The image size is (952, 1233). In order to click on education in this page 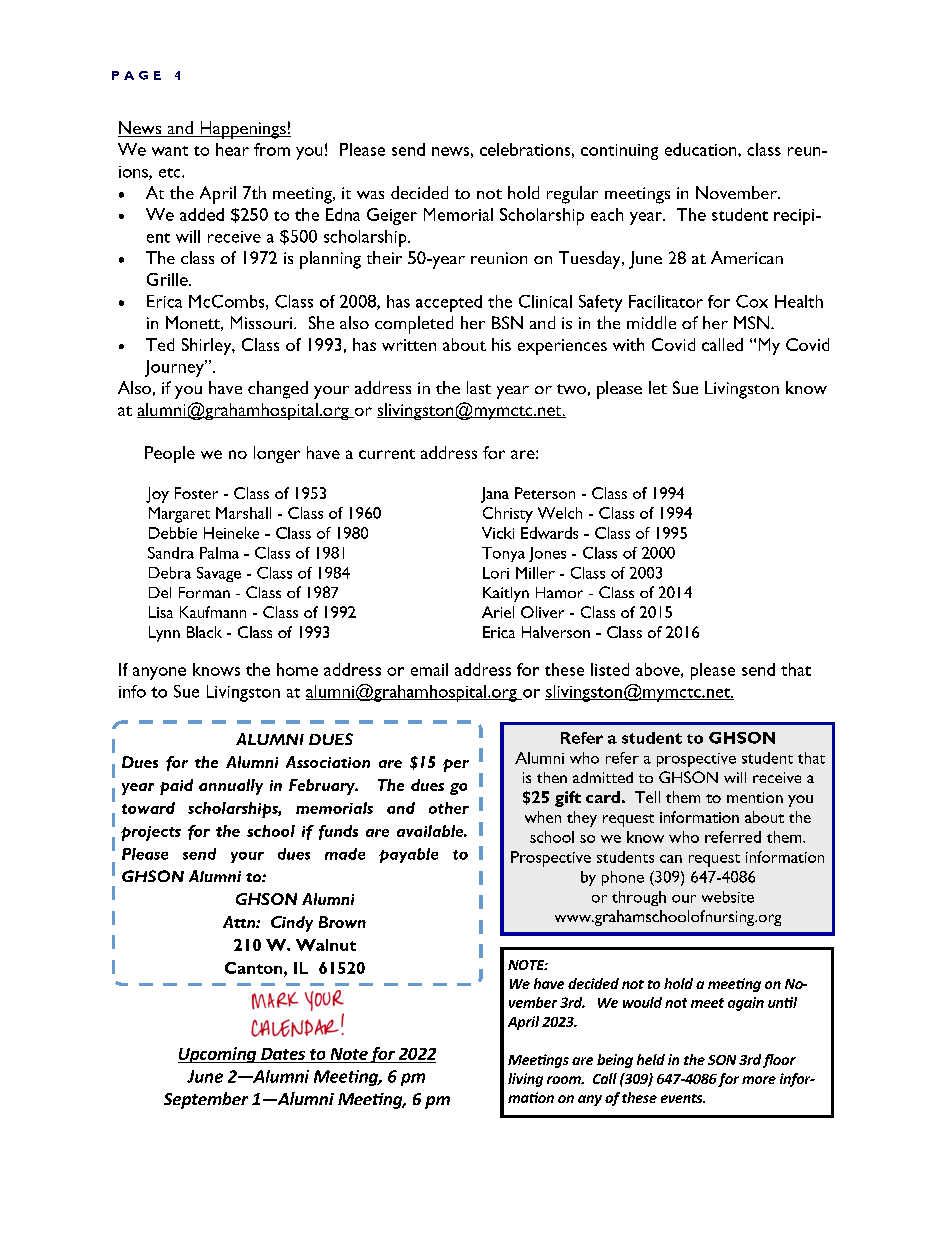, I will do `click(702, 149)`.
